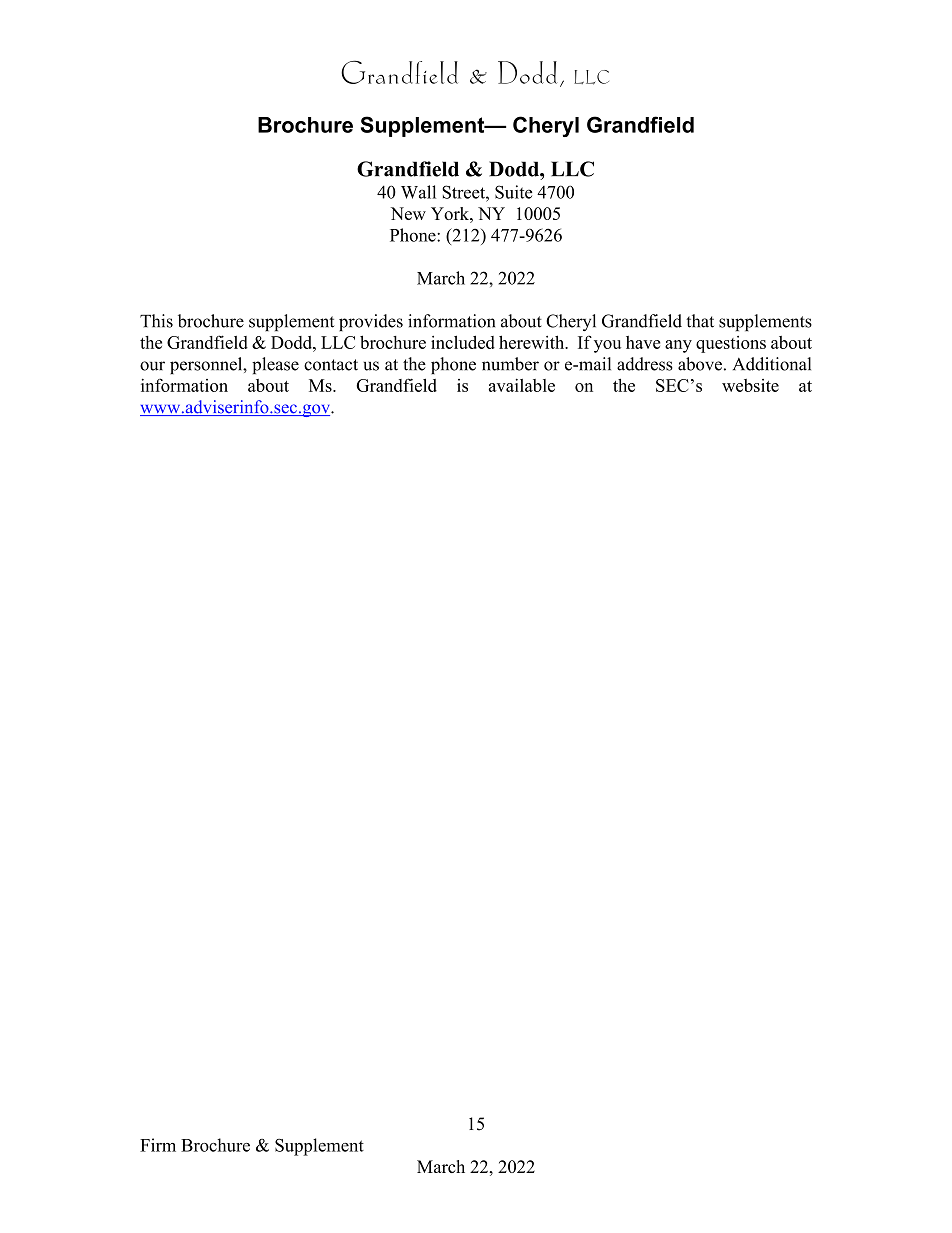 Image resolution: width=952 pixels, height=1233 pixels. What do you see at coordinates (156, 321) in the screenshot?
I see `This` at bounding box center [156, 321].
